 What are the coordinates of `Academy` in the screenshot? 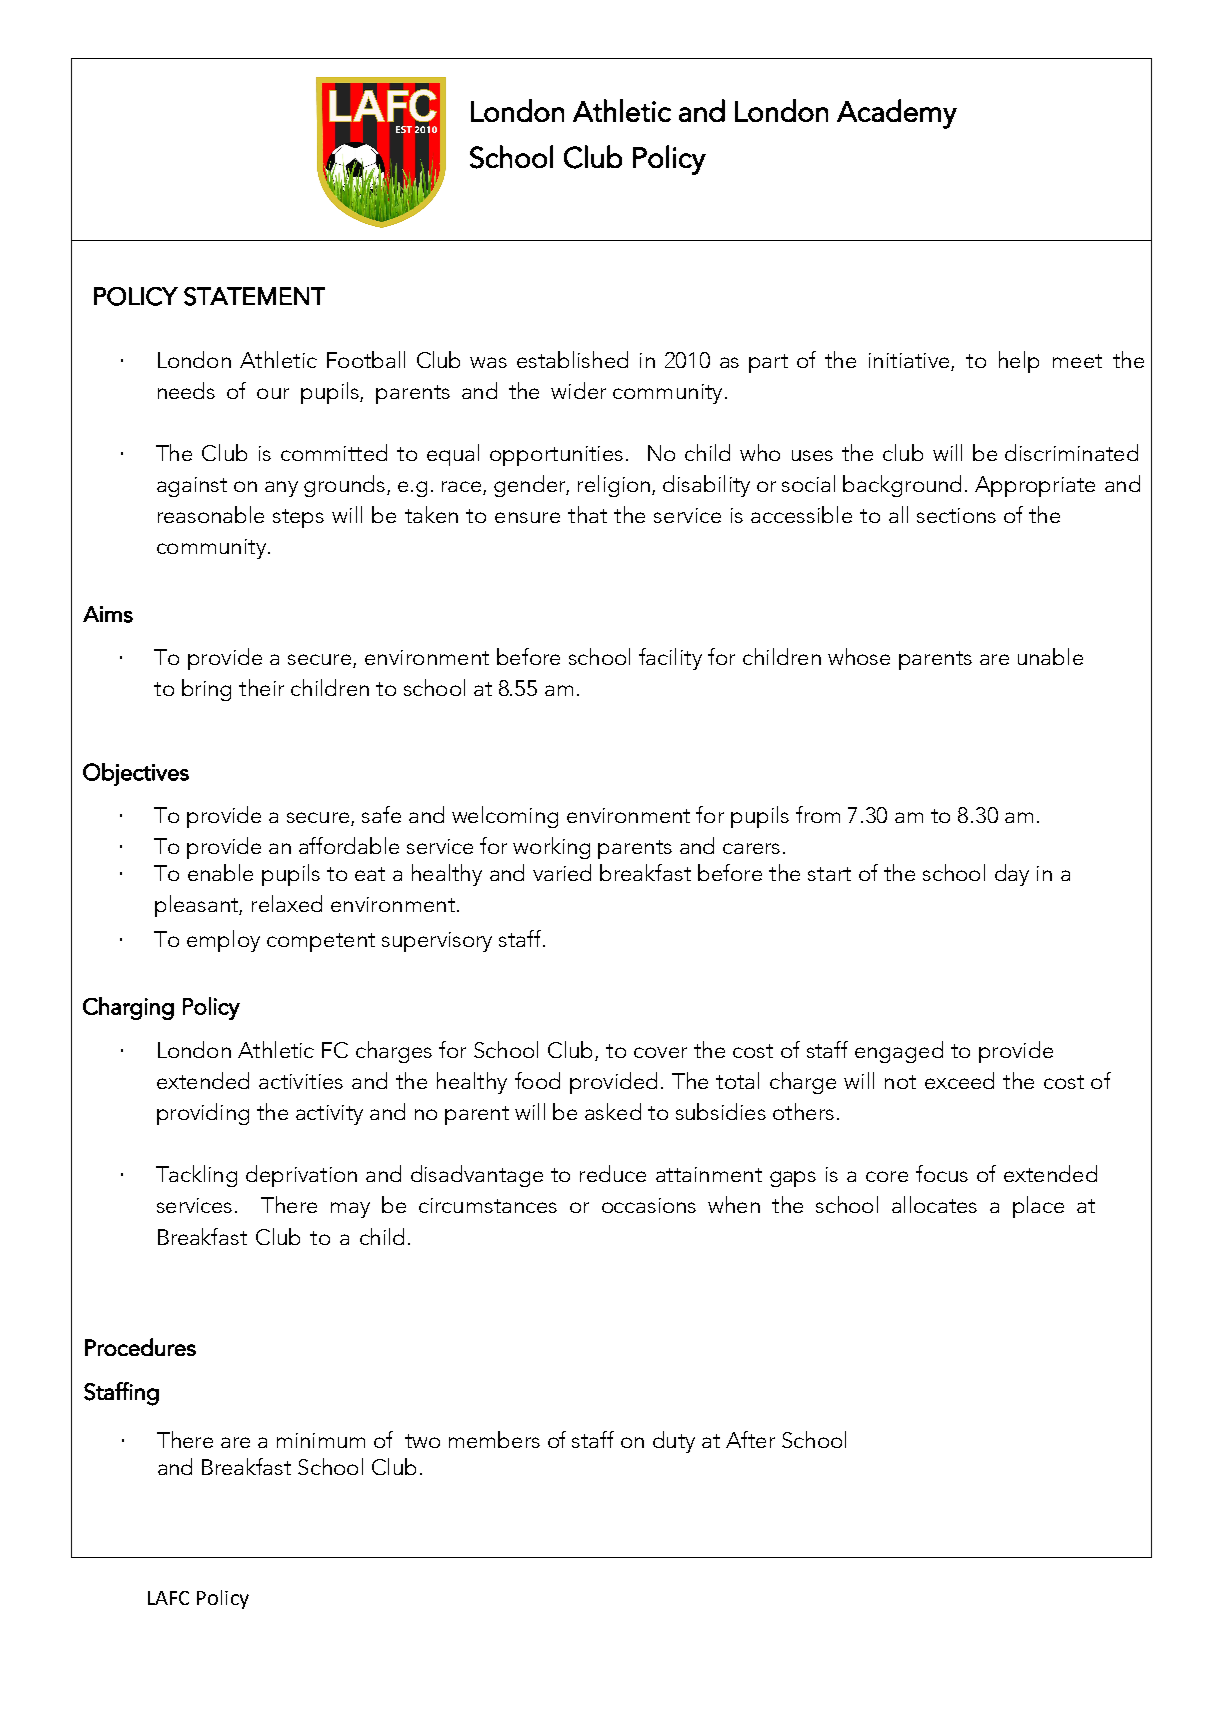 It's located at (897, 114).
